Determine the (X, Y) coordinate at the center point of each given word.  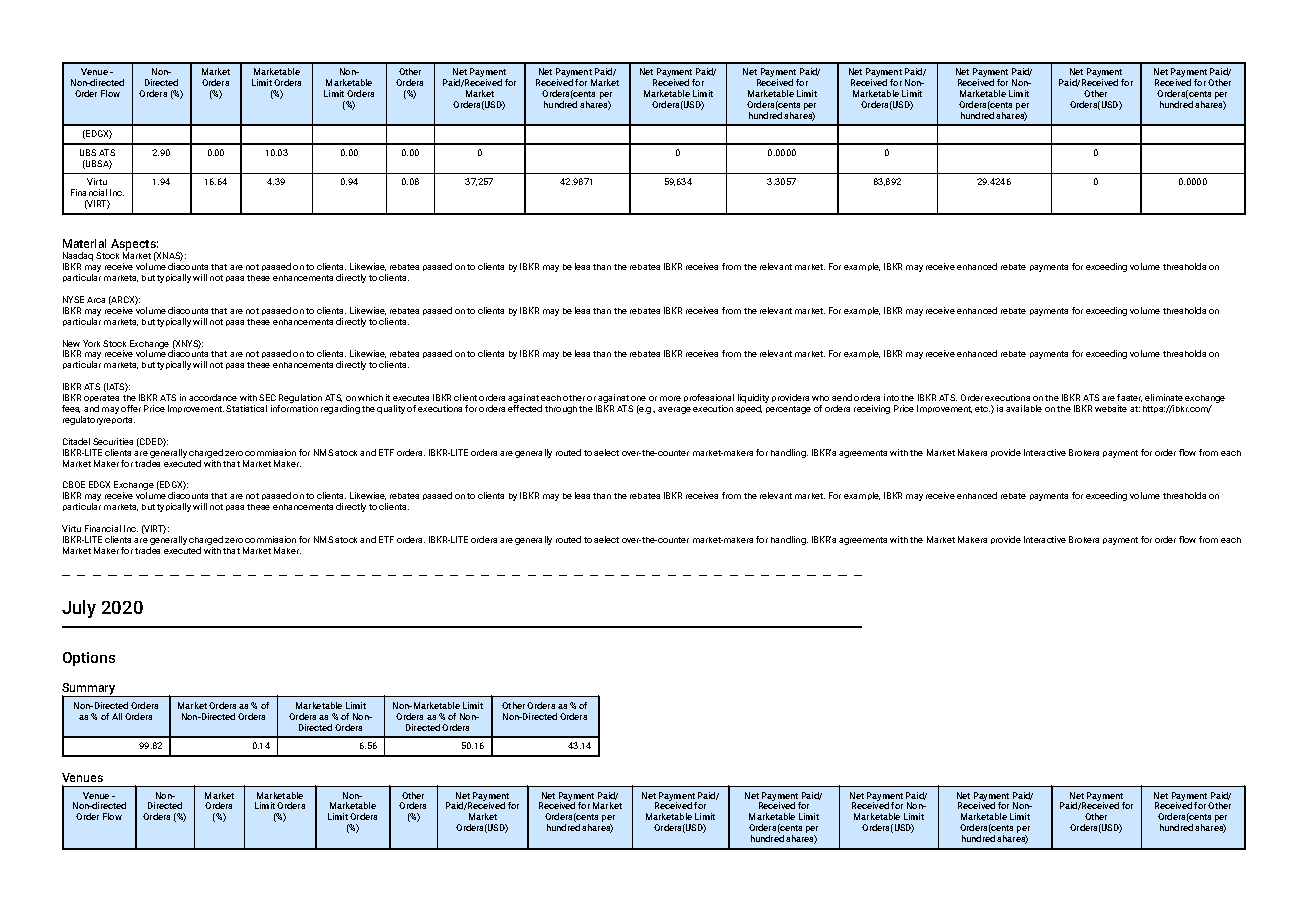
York (91, 343)
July (79, 609)
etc (982, 409)
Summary (90, 690)
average (674, 410)
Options (89, 659)
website (1111, 408)
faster (1129, 398)
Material (84, 243)
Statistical (246, 408)
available (1024, 408)
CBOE (74, 484)
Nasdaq (78, 258)
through (561, 410)
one (638, 398)
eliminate (1164, 397)
